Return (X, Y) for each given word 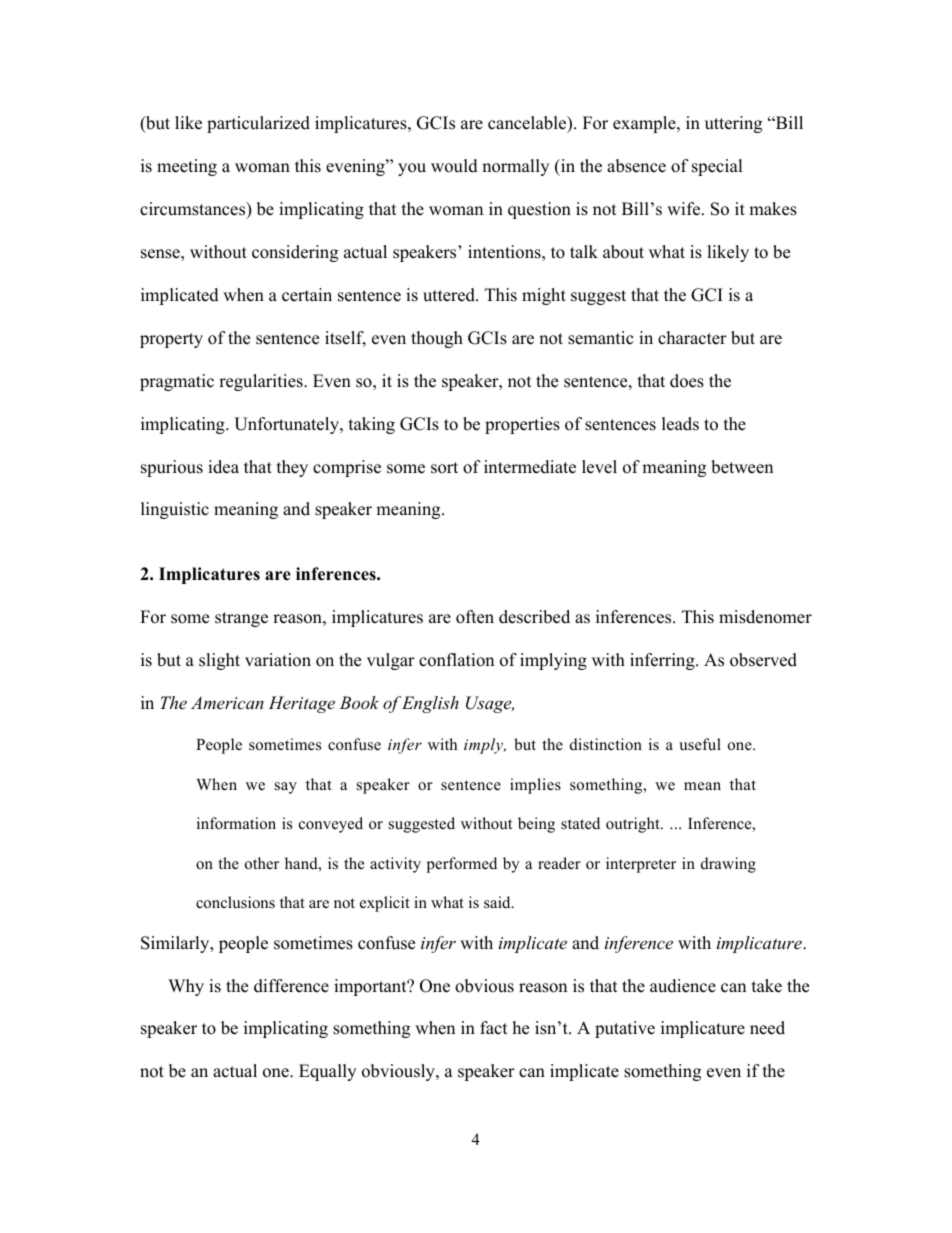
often (475, 617)
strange (241, 619)
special (717, 167)
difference (291, 986)
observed (763, 660)
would (454, 166)
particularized (258, 124)
